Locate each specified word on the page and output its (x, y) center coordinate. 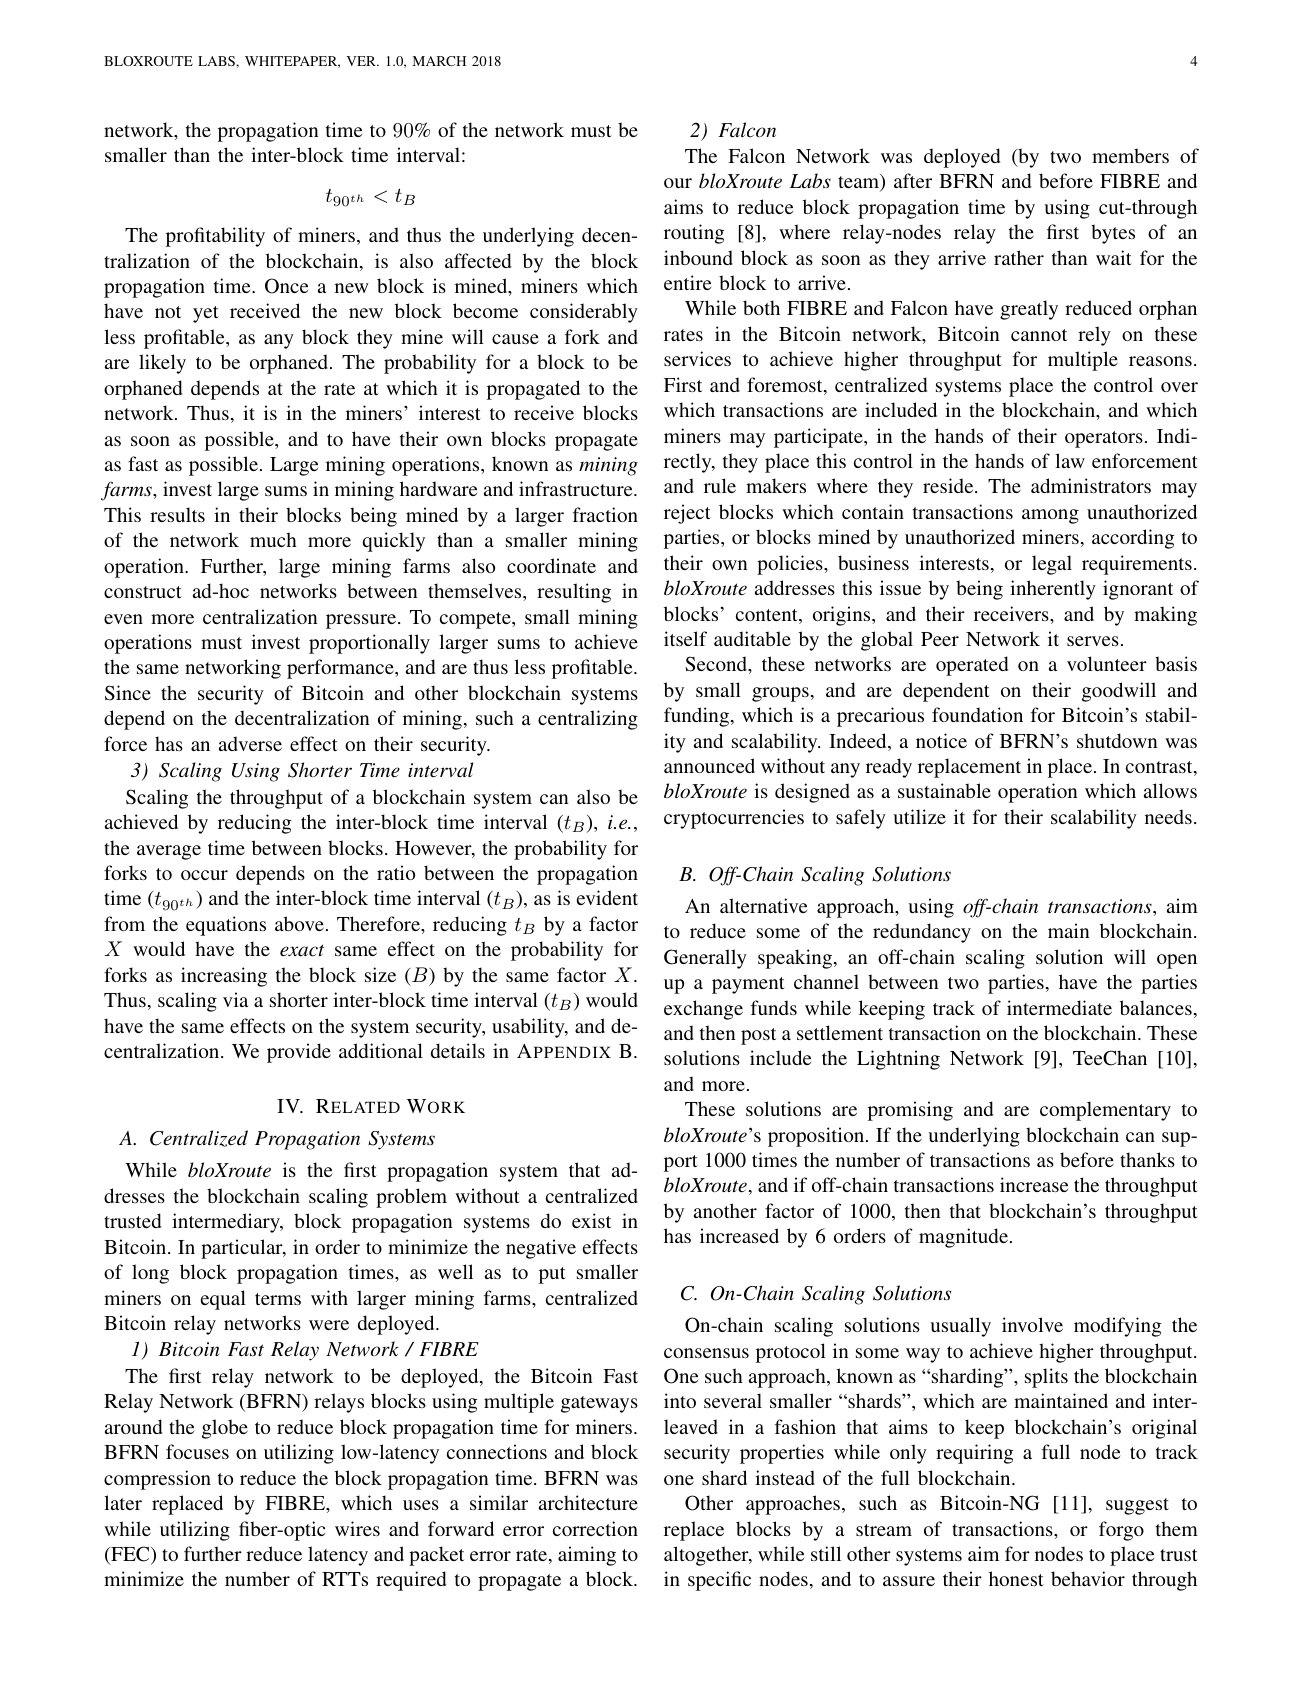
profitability (215, 237)
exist (591, 1220)
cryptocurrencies (734, 819)
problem (411, 1198)
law (1070, 460)
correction (595, 1528)
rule (720, 485)
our (678, 183)
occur (204, 875)
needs (1168, 816)
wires (357, 1528)
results (177, 514)
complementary (1105, 1111)
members (1130, 155)
